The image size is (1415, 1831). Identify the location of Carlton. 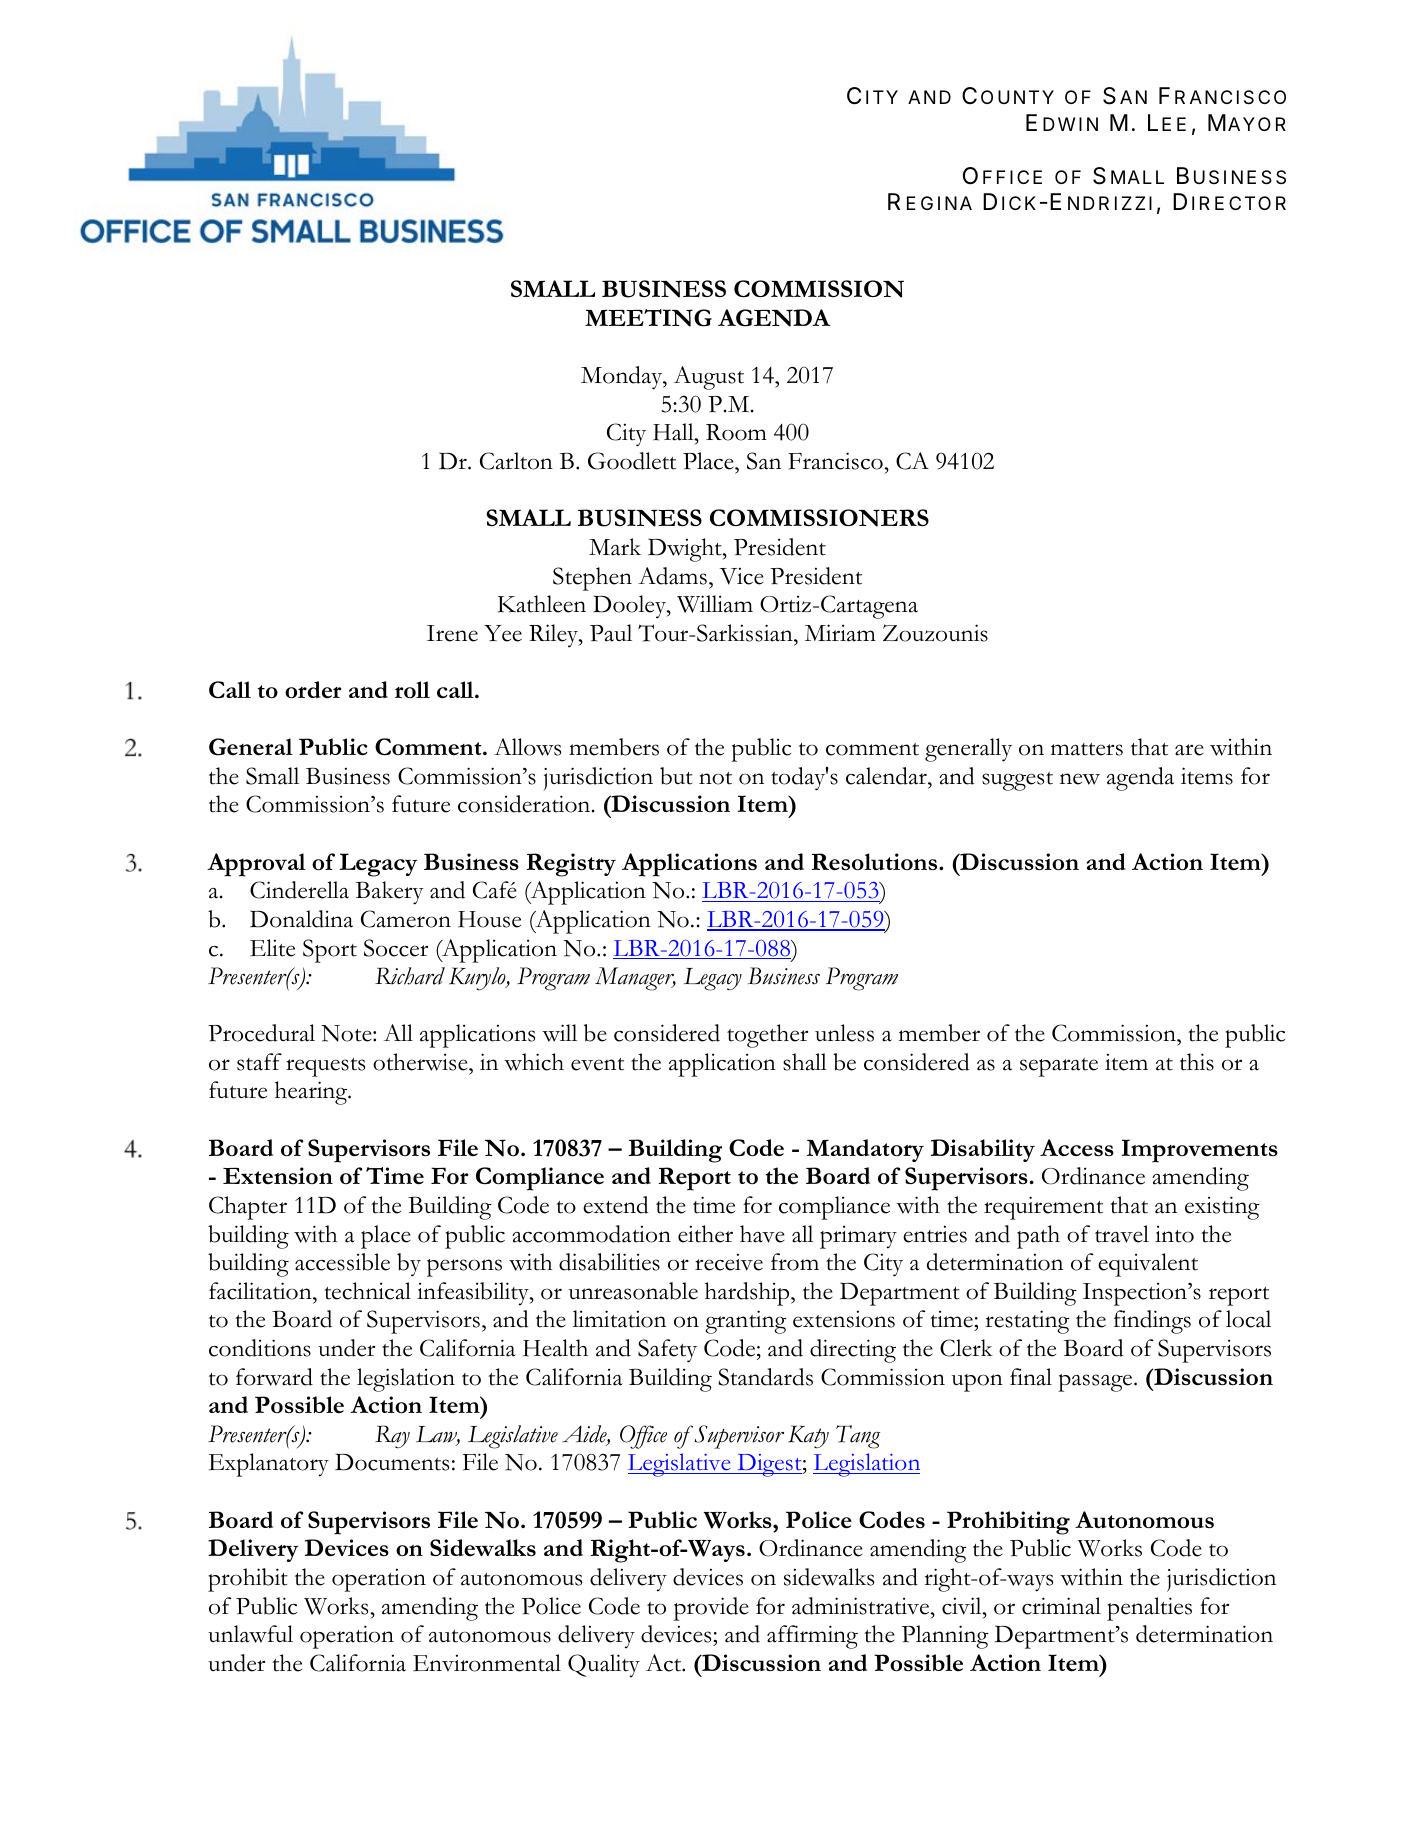
(516, 461).
